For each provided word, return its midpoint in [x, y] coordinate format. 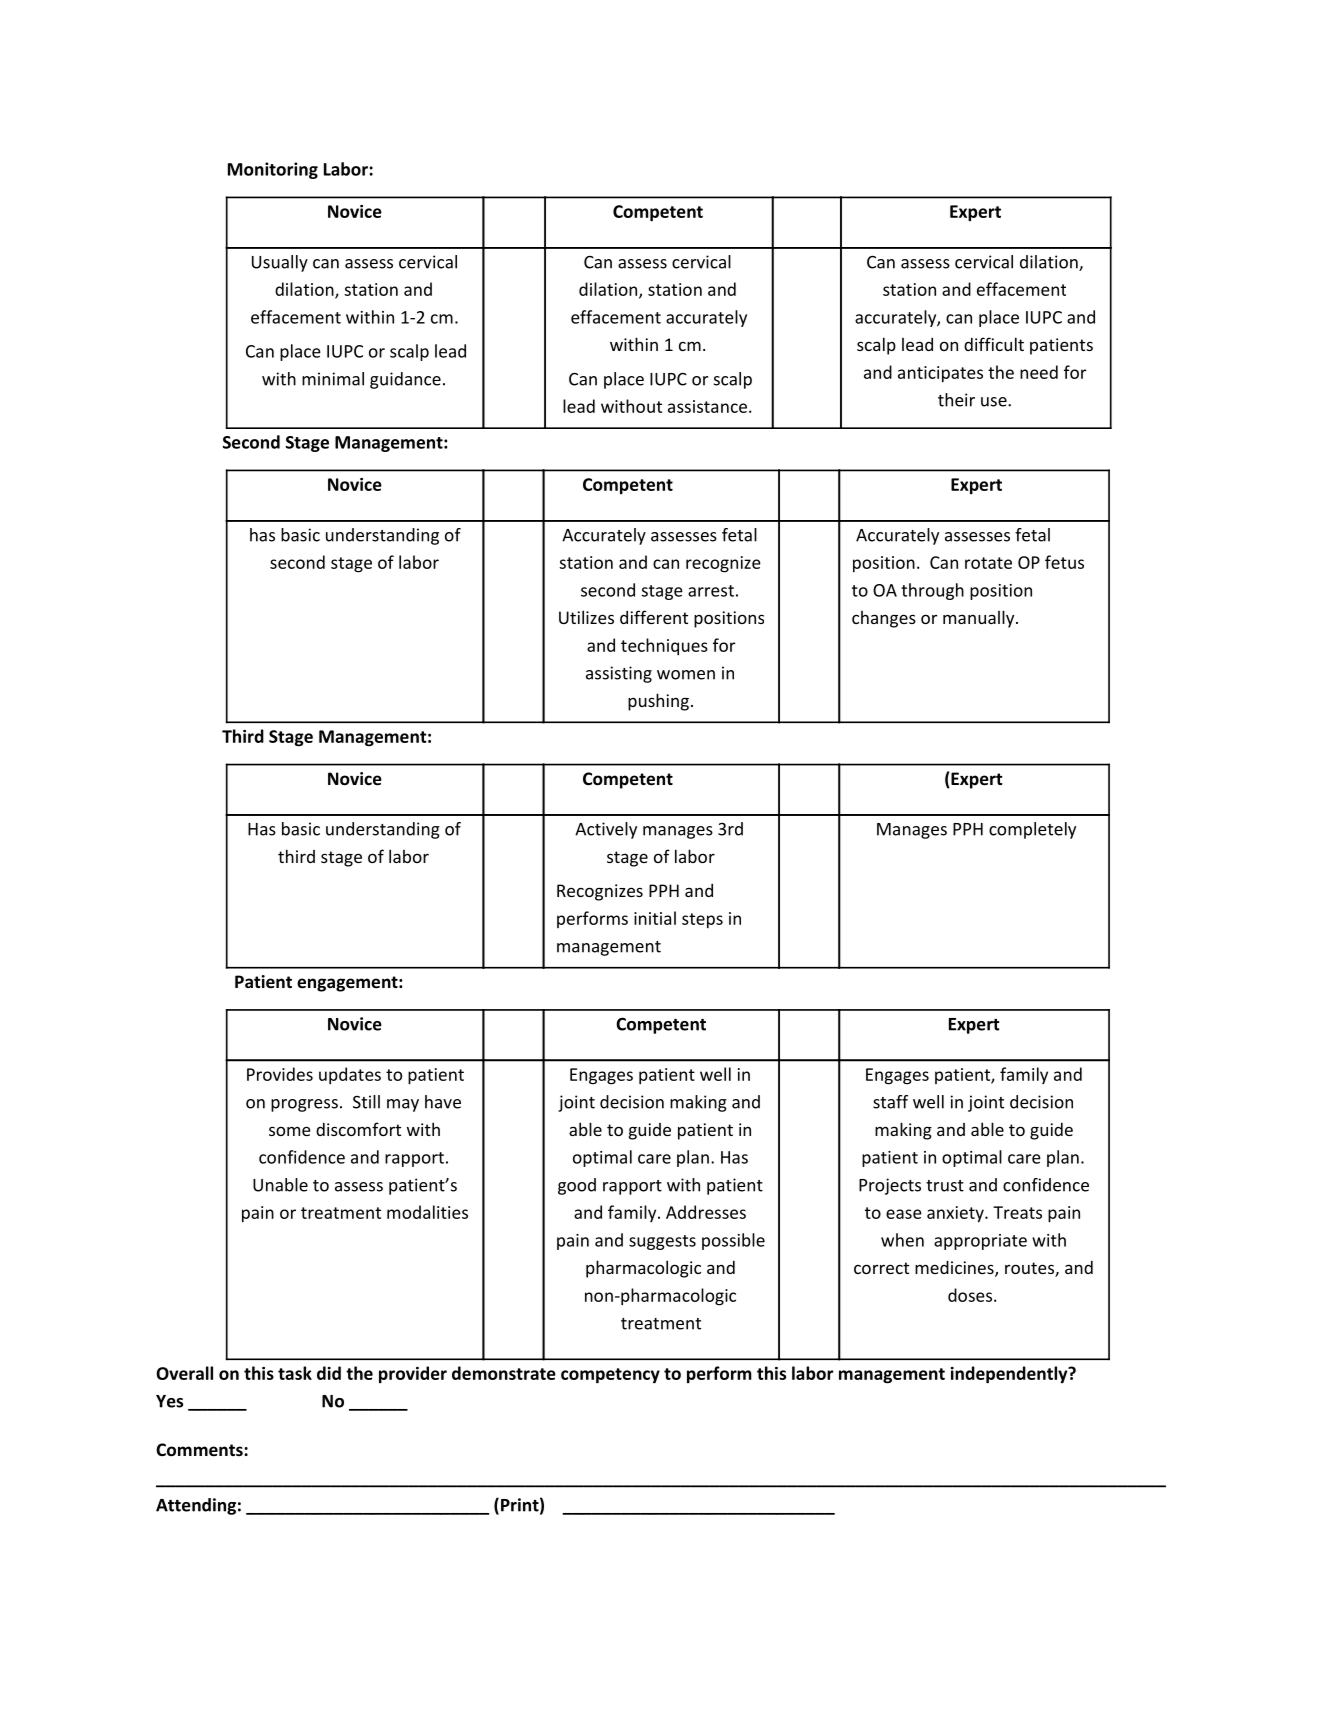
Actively [606, 830]
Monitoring [273, 170]
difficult [994, 344]
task [295, 1373]
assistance [707, 406]
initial [655, 918]
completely [1032, 830]
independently [1010, 1375]
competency [610, 1376]
